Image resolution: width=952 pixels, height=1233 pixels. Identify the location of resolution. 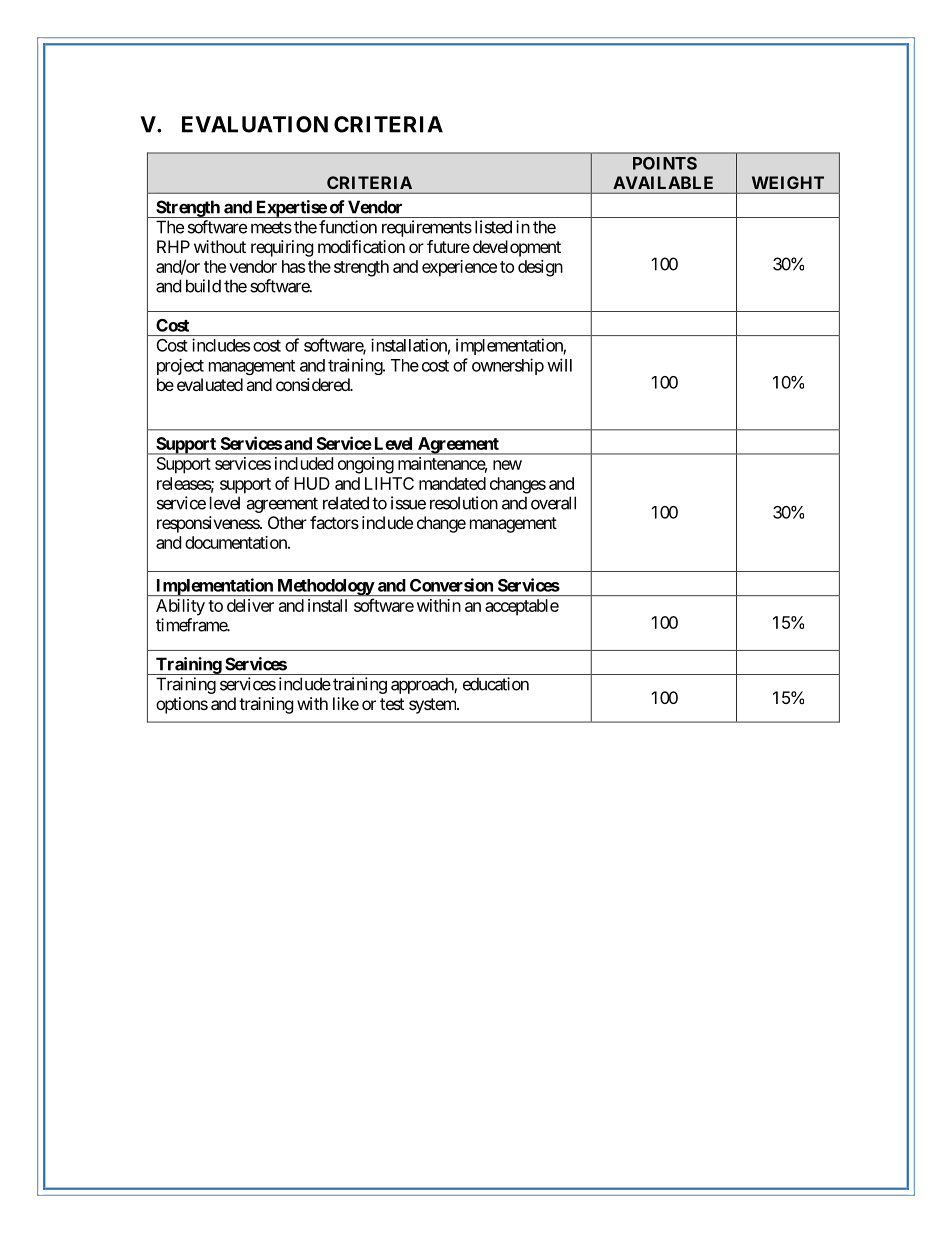
(464, 503).
